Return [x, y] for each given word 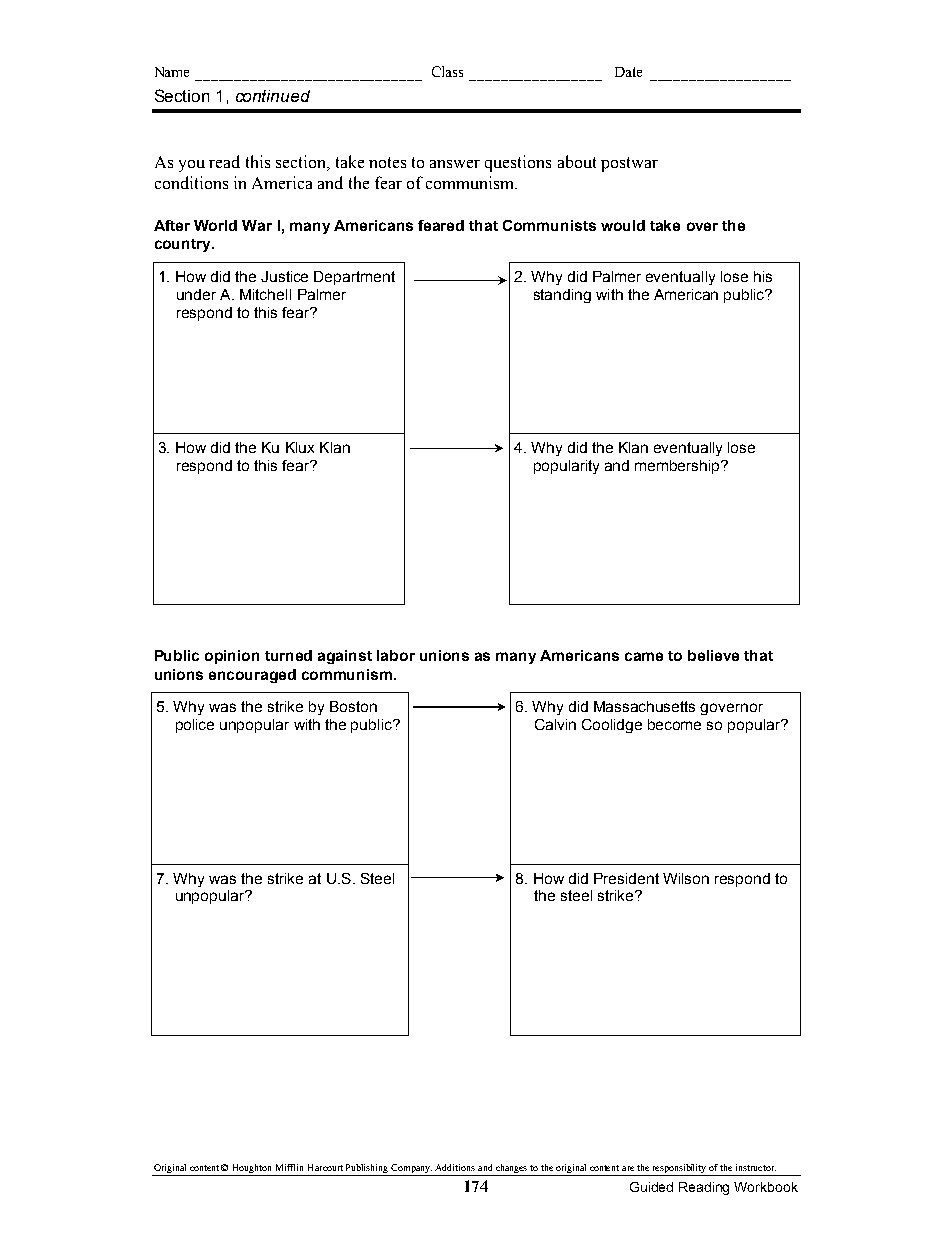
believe [713, 655]
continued [273, 96]
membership [678, 467]
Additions [455, 1167]
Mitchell [265, 294]
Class [447, 71]
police [195, 726]
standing [562, 296]
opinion [232, 657]
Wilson [686, 878]
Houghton [252, 1170]
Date [628, 72]
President [626, 878]
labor [396, 655]
